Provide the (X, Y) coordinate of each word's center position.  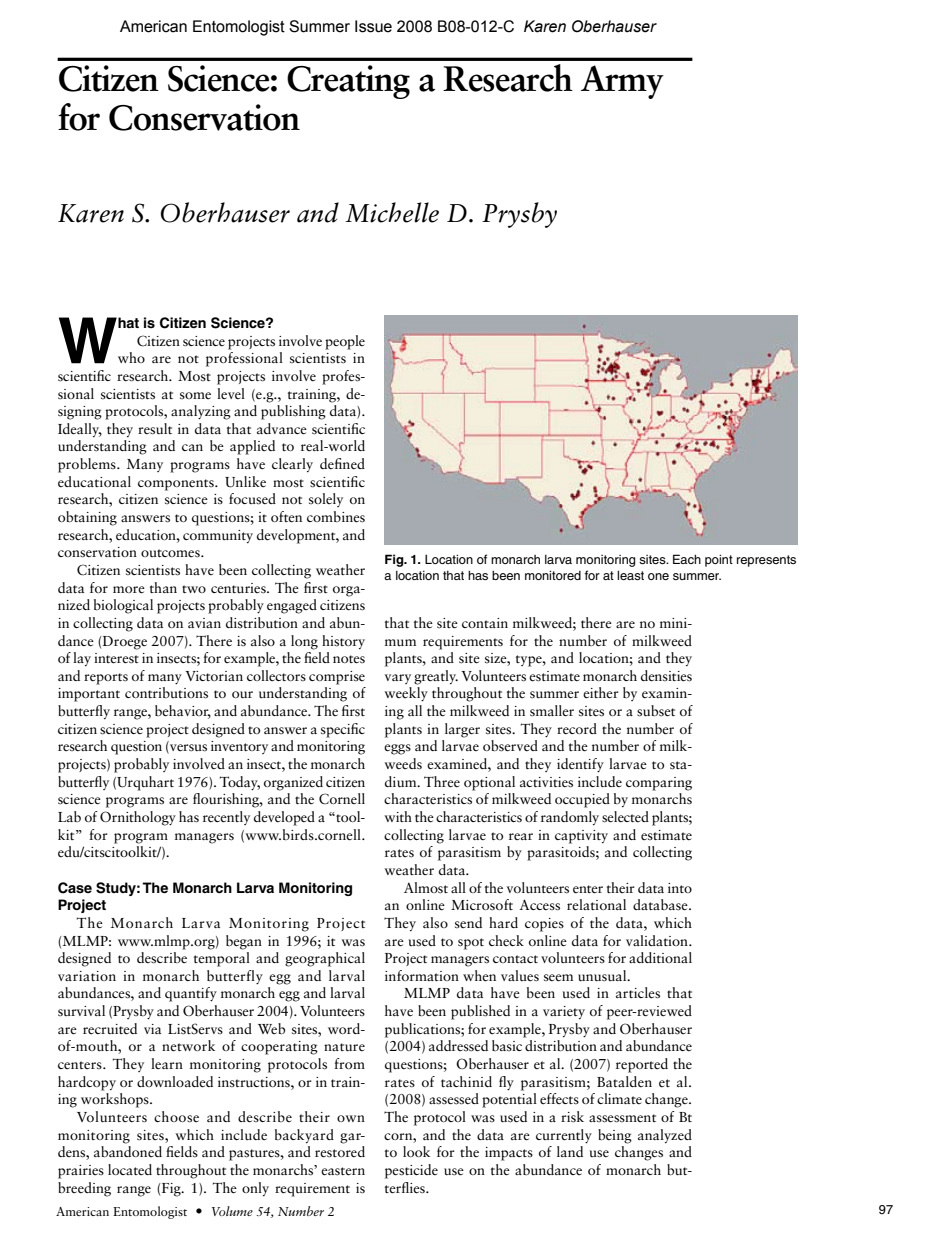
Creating (348, 82)
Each (687, 559)
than (163, 587)
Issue (373, 26)
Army (622, 82)
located (130, 1169)
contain (485, 623)
